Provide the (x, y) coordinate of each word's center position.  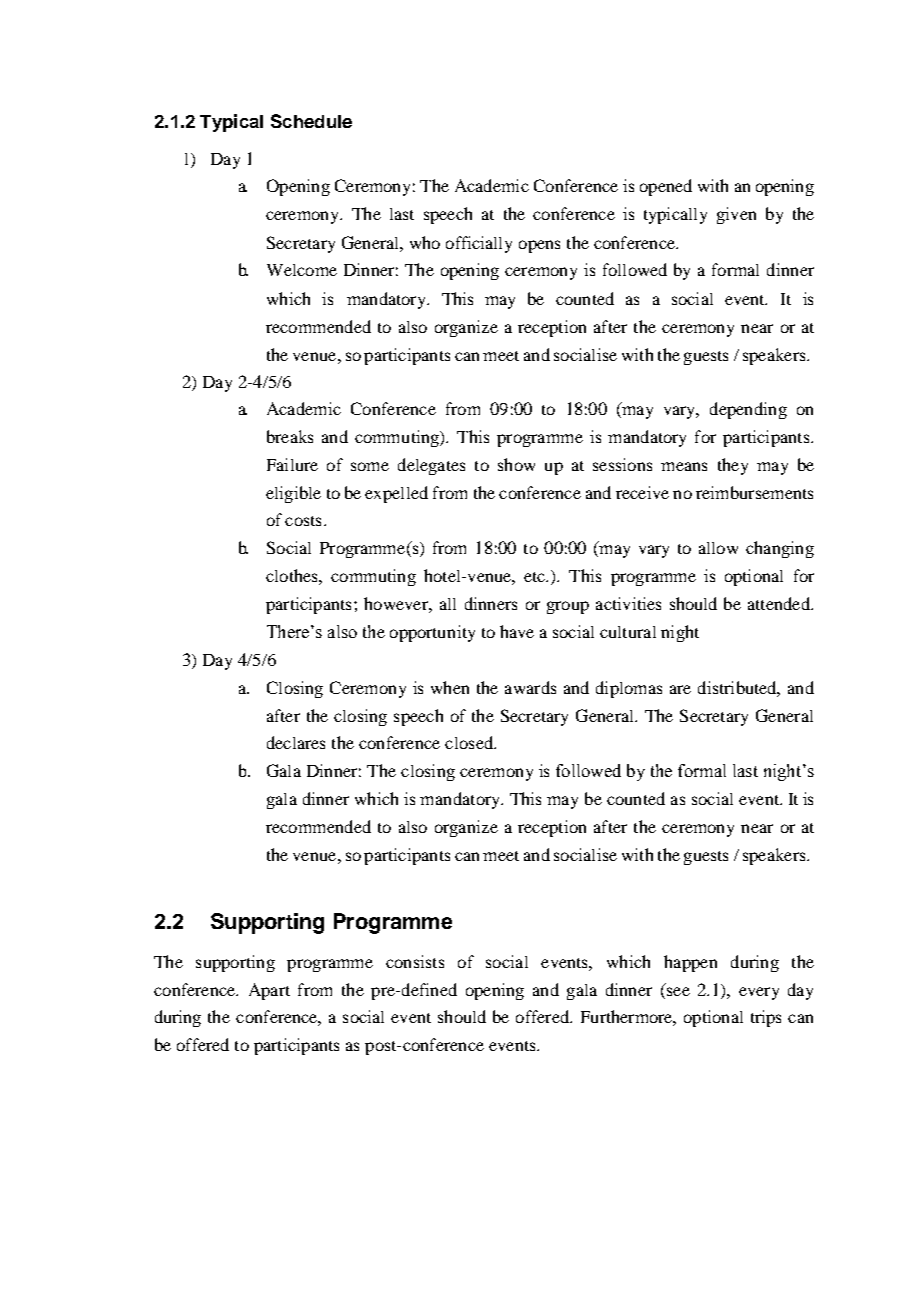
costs (303, 521)
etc (536, 577)
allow (718, 548)
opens (539, 246)
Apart (269, 991)
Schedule (311, 121)
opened (666, 187)
